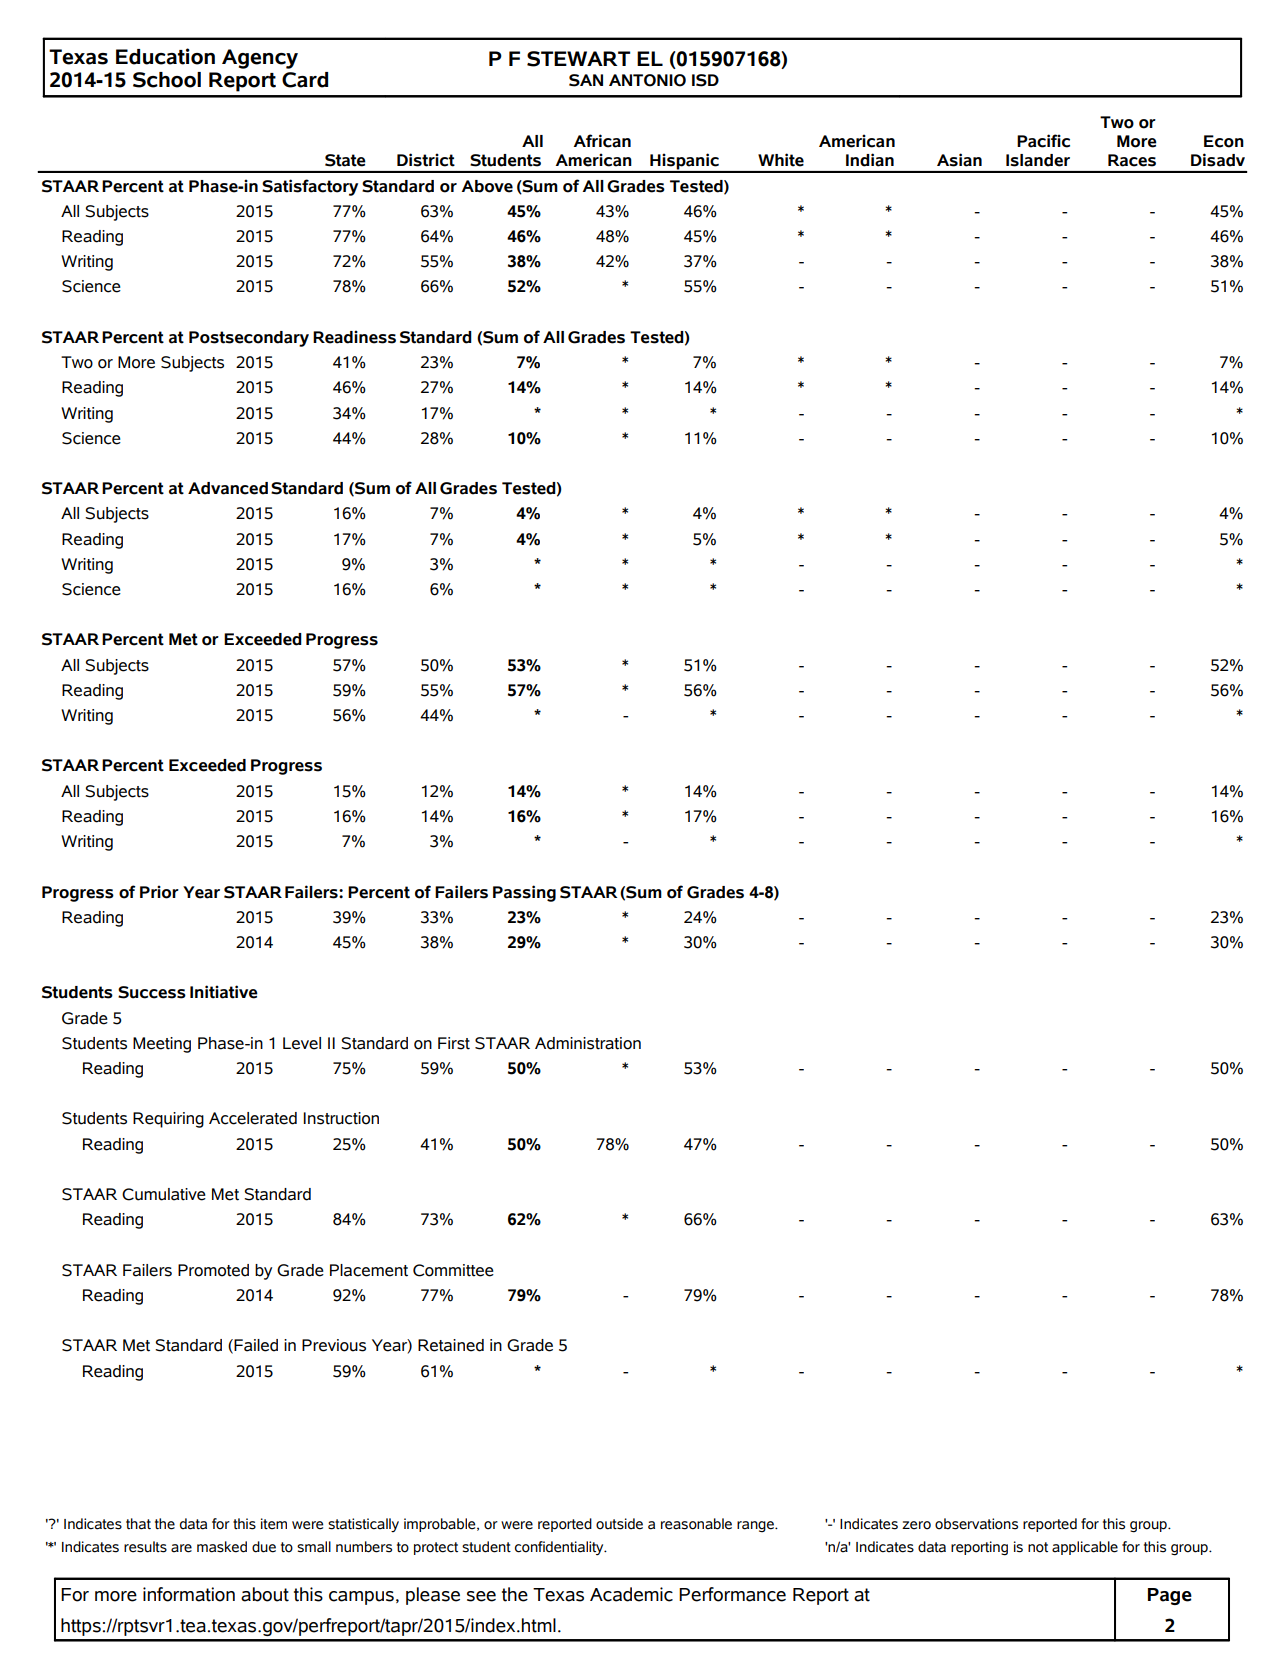  Describe the element at coordinates (159, 892) in the screenshot. I see `Prior` at that location.
